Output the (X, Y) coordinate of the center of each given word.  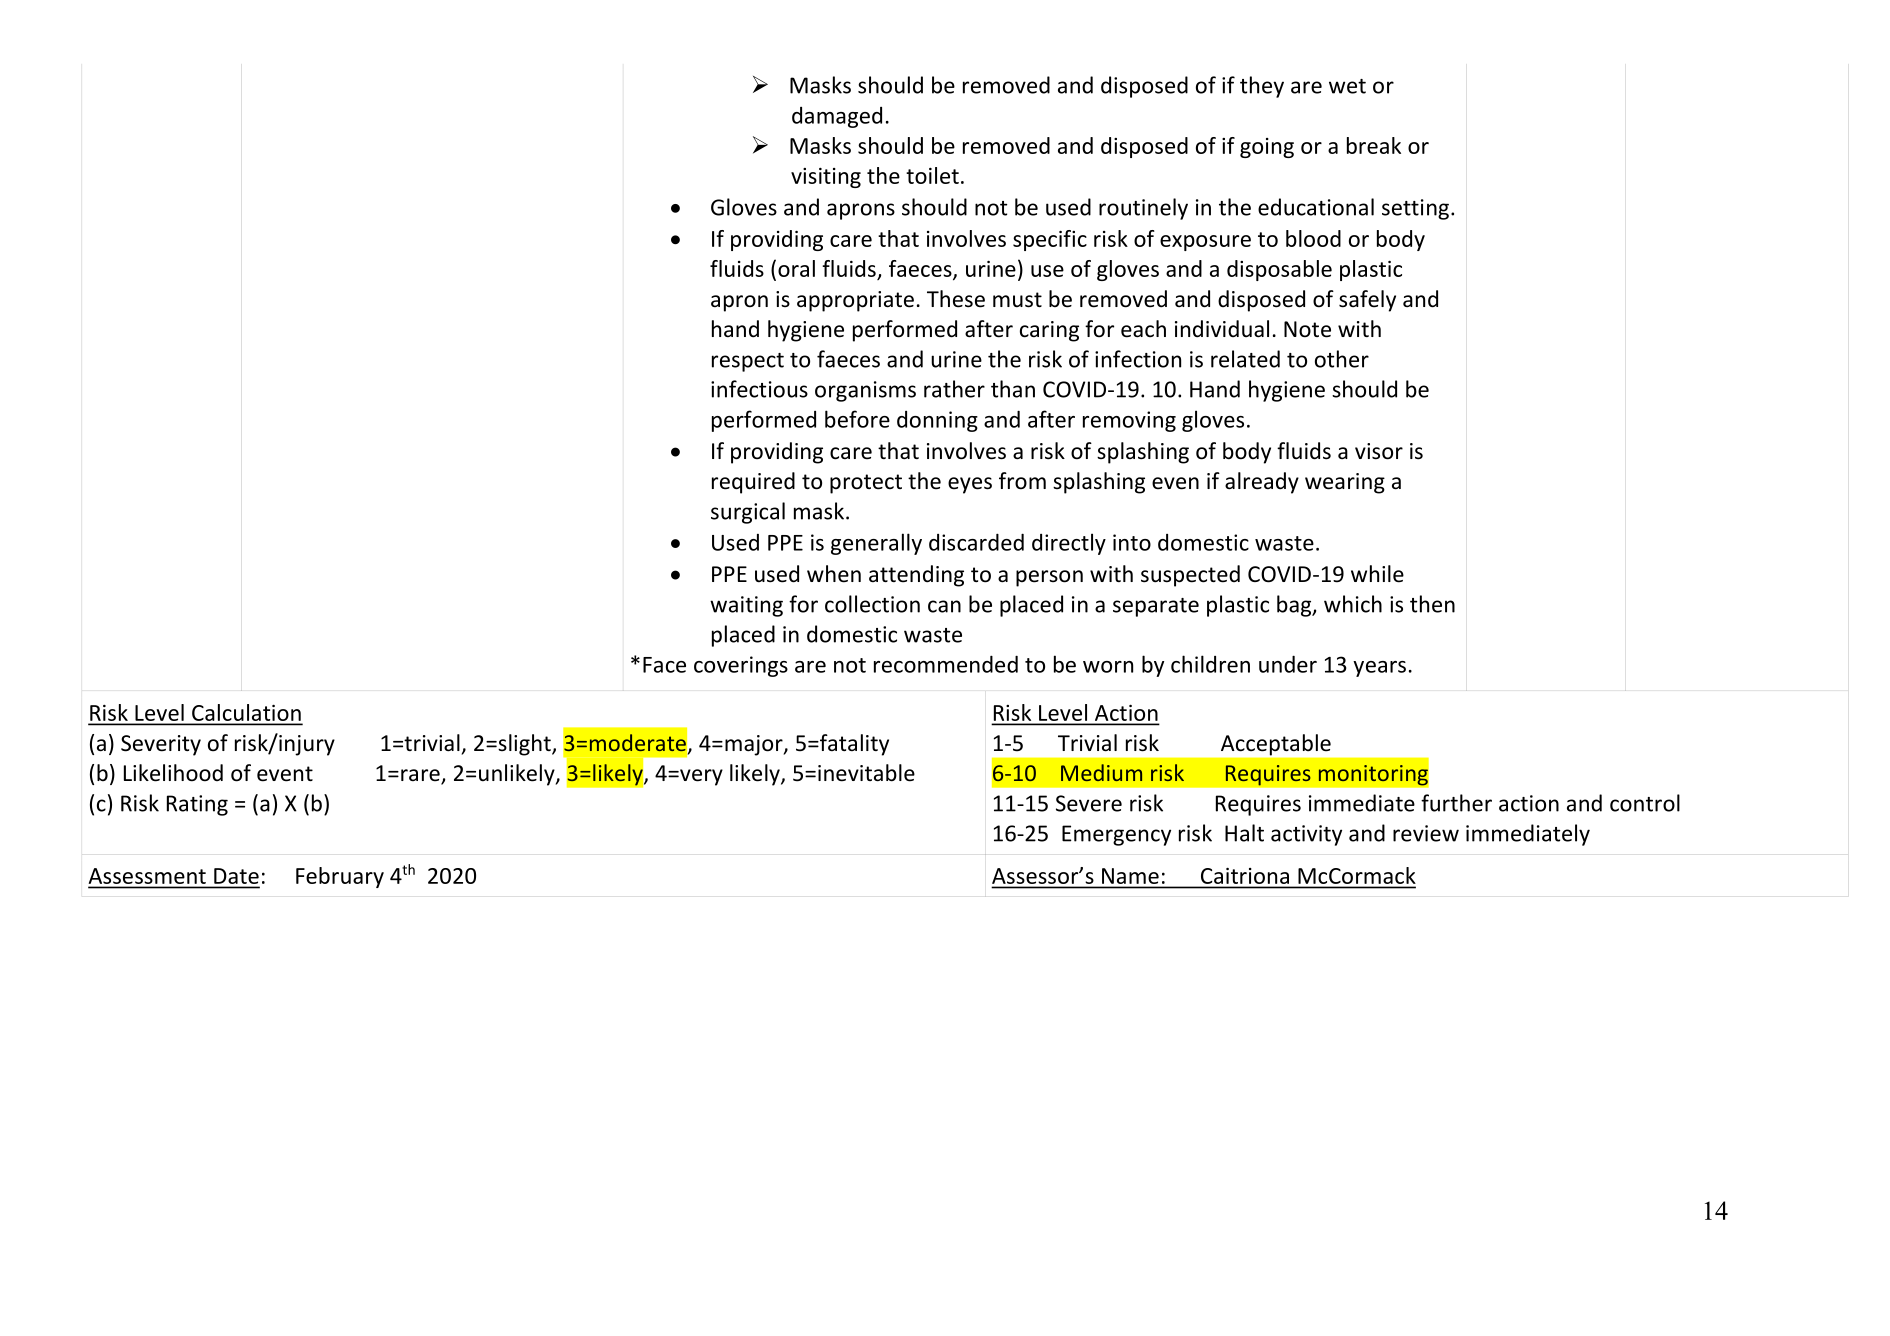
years (1379, 669)
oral (796, 268)
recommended (946, 664)
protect (866, 484)
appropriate (855, 301)
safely (1367, 301)
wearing (1345, 483)
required (753, 483)
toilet (932, 175)
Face (664, 665)
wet (1347, 86)
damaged (837, 117)
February (340, 877)
